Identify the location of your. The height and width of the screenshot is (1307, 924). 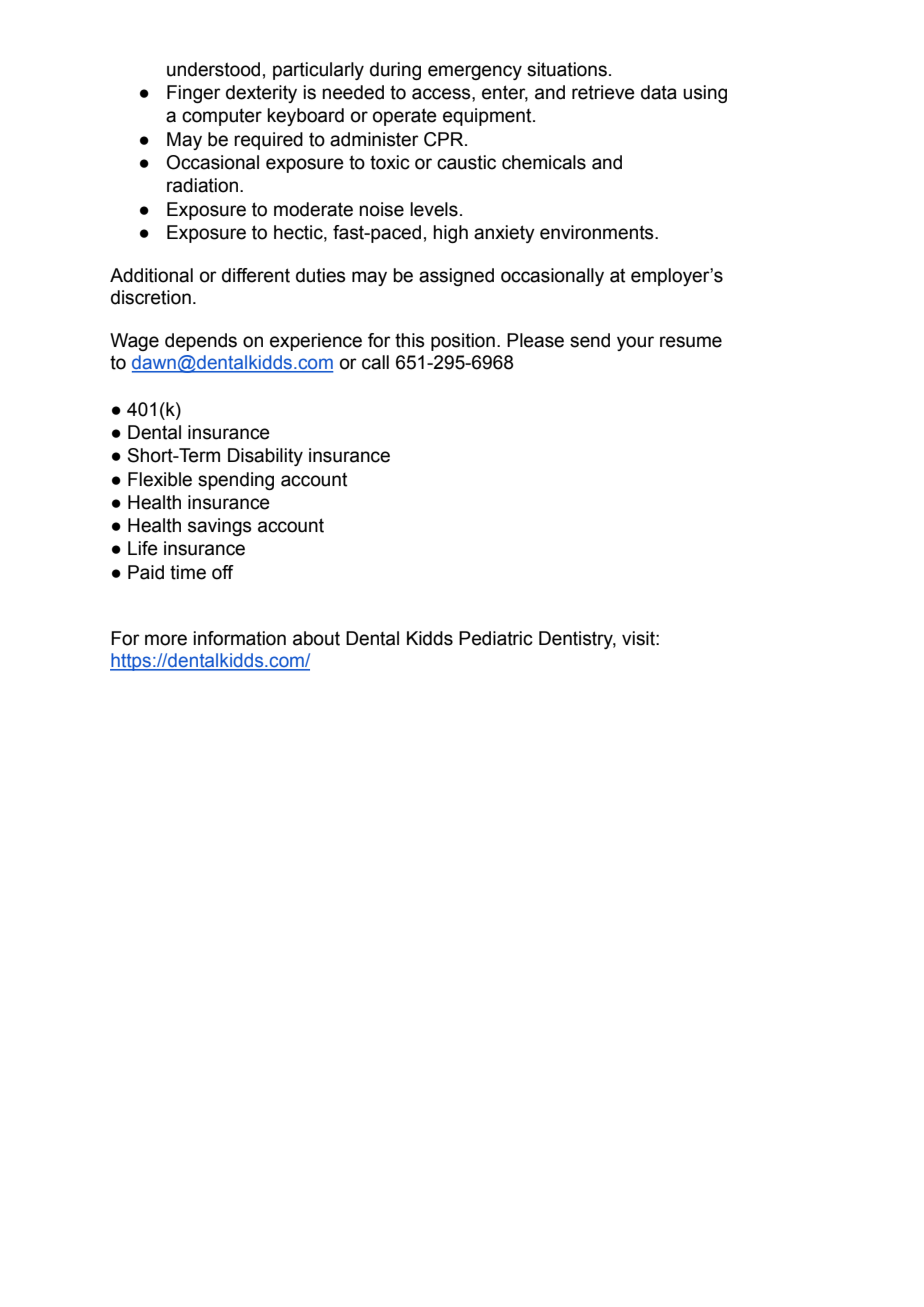
(635, 343).
